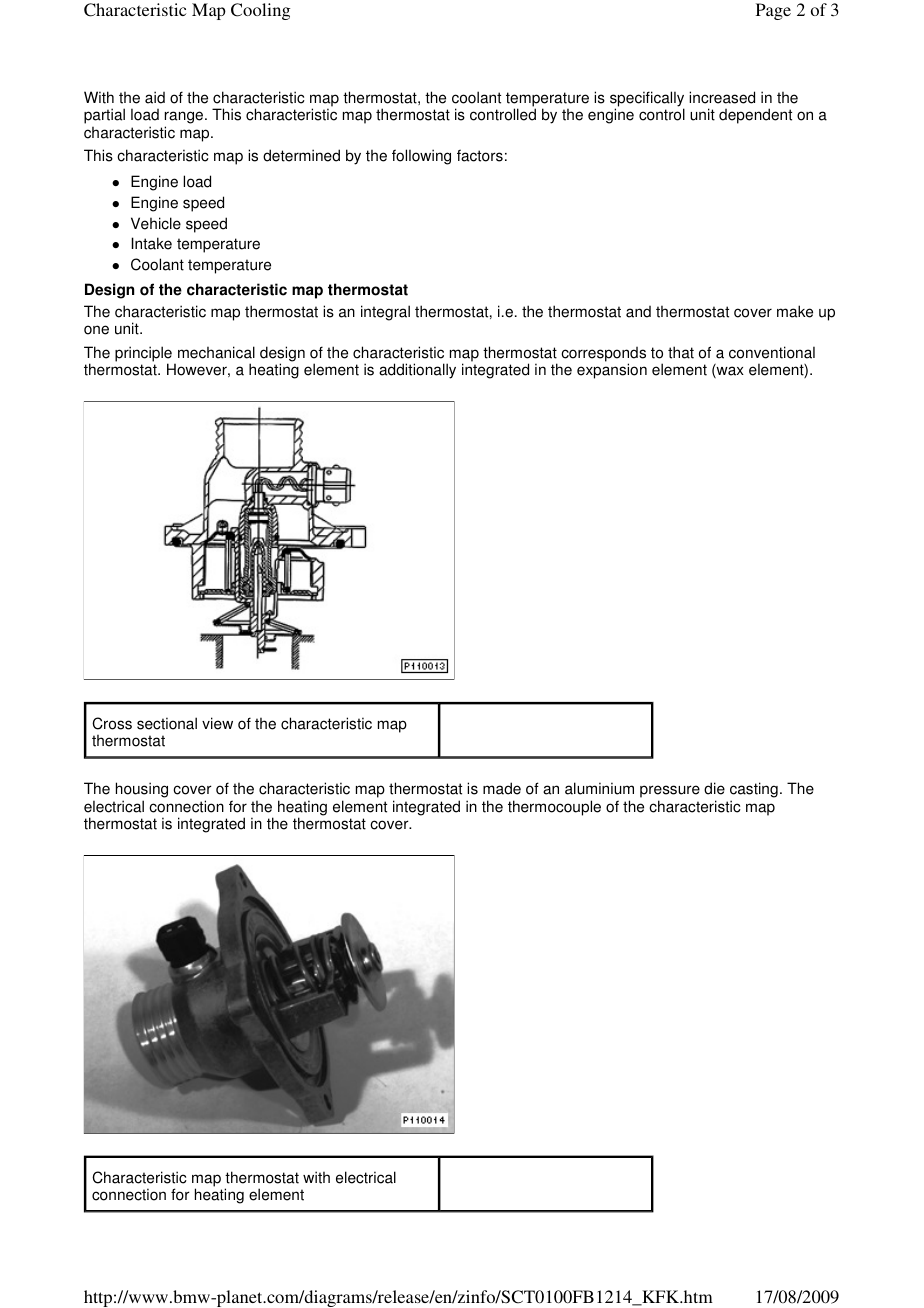  What do you see at coordinates (417, 371) in the screenshot?
I see `additionally` at bounding box center [417, 371].
